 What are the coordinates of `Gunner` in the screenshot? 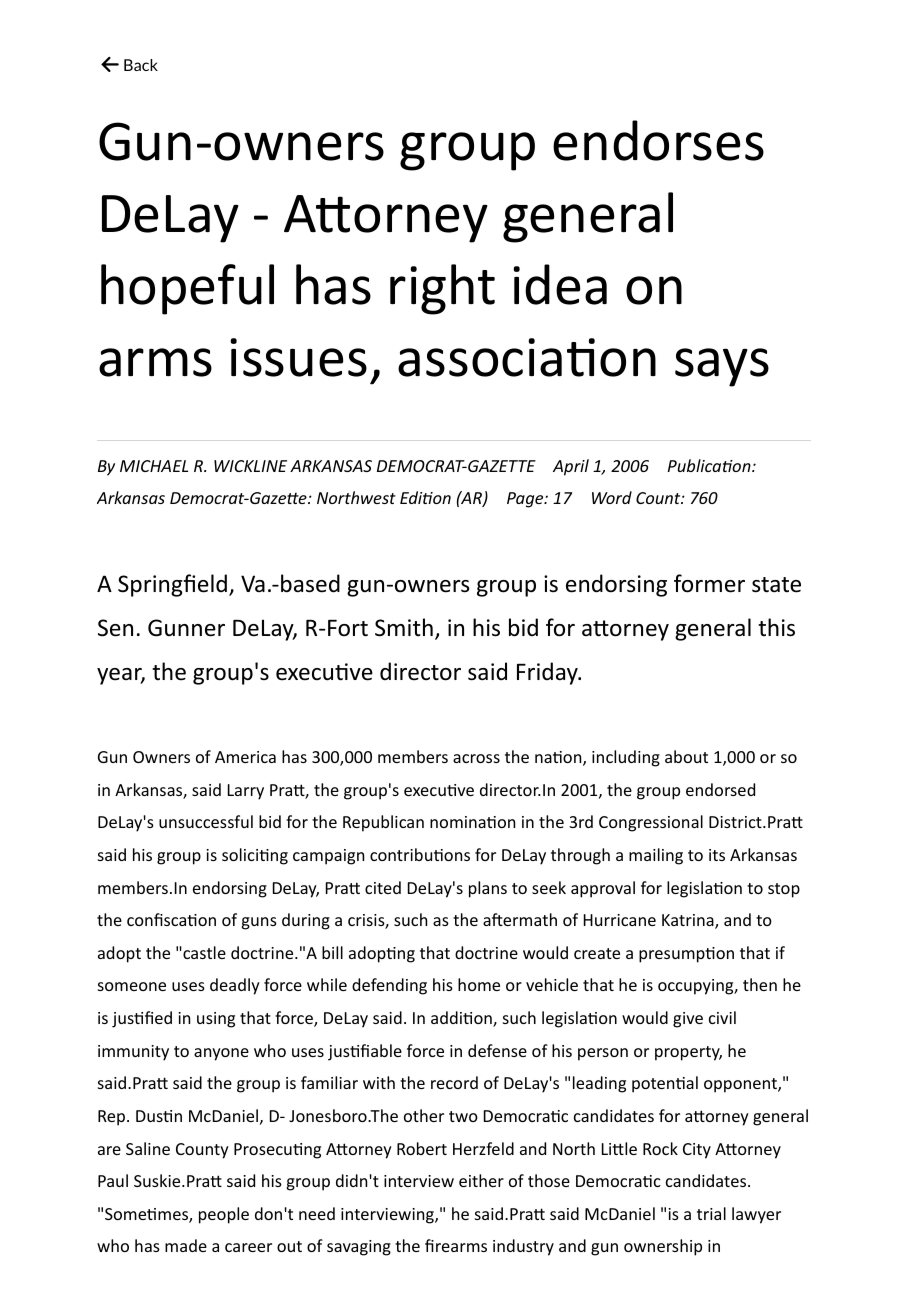 It's located at (186, 628).
